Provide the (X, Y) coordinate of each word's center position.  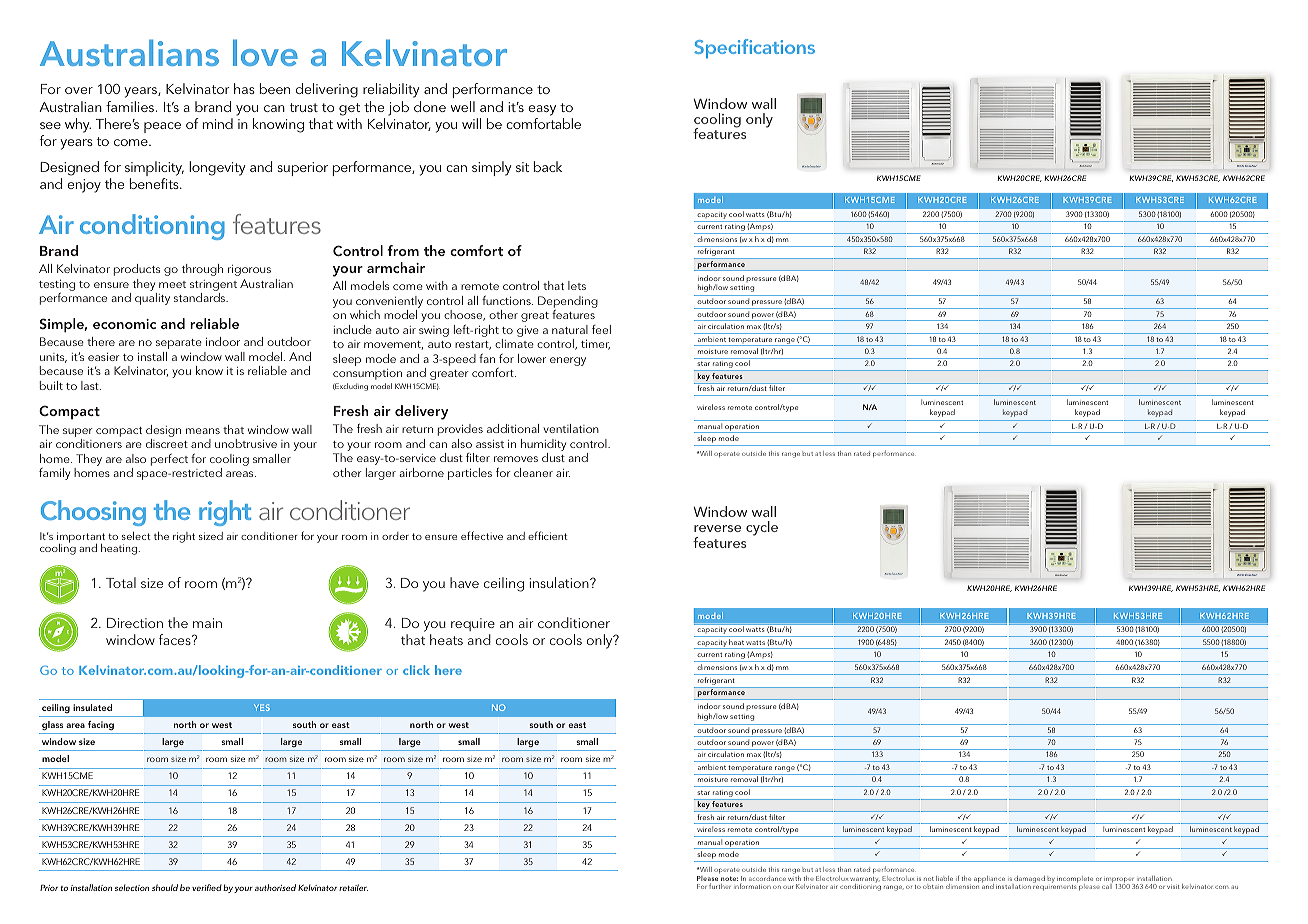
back (548, 166)
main (207, 623)
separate (179, 344)
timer (595, 345)
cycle (762, 528)
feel (601, 329)
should (165, 887)
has (244, 88)
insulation (560, 582)
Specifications (754, 48)
